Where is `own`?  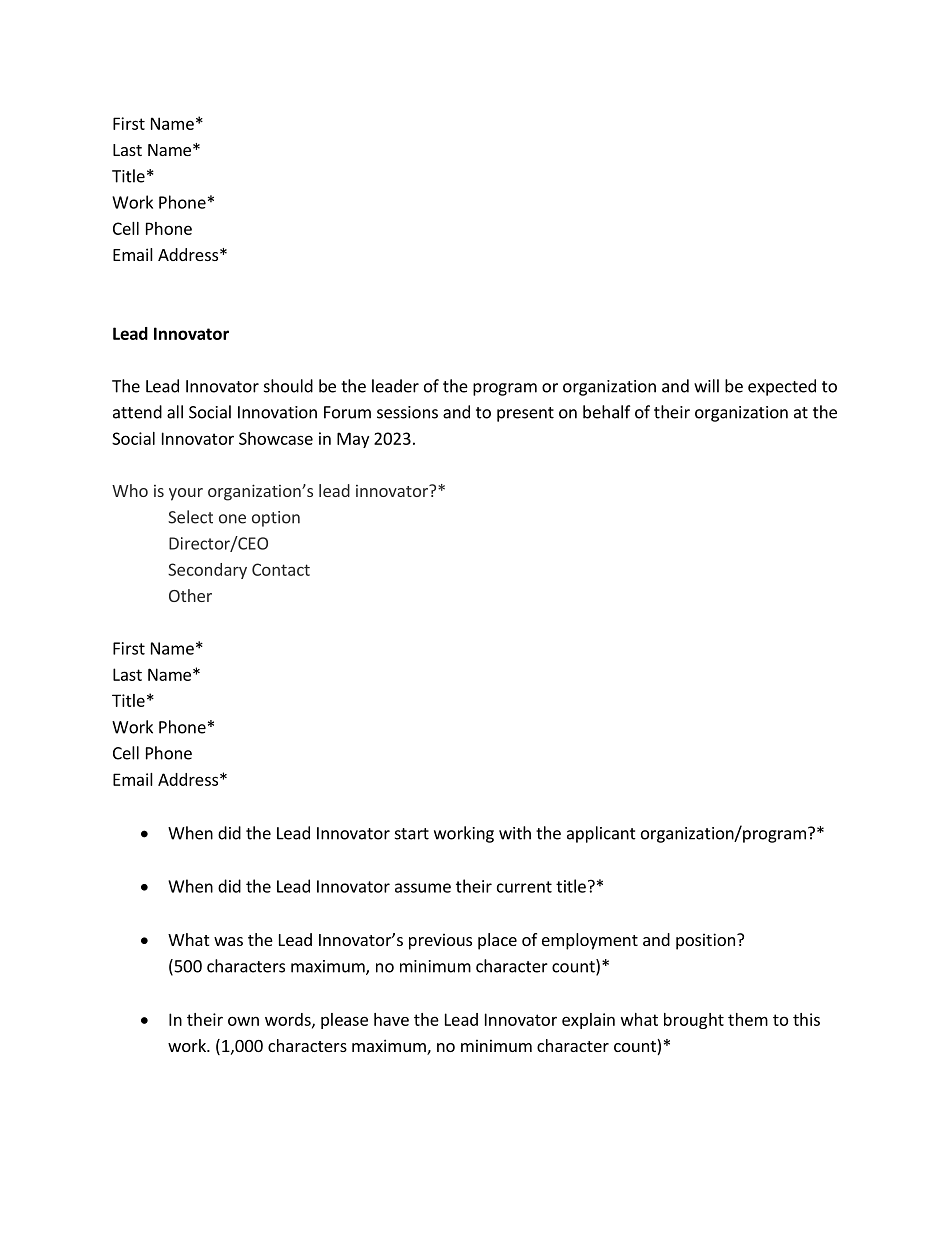
own is located at coordinates (243, 1021).
